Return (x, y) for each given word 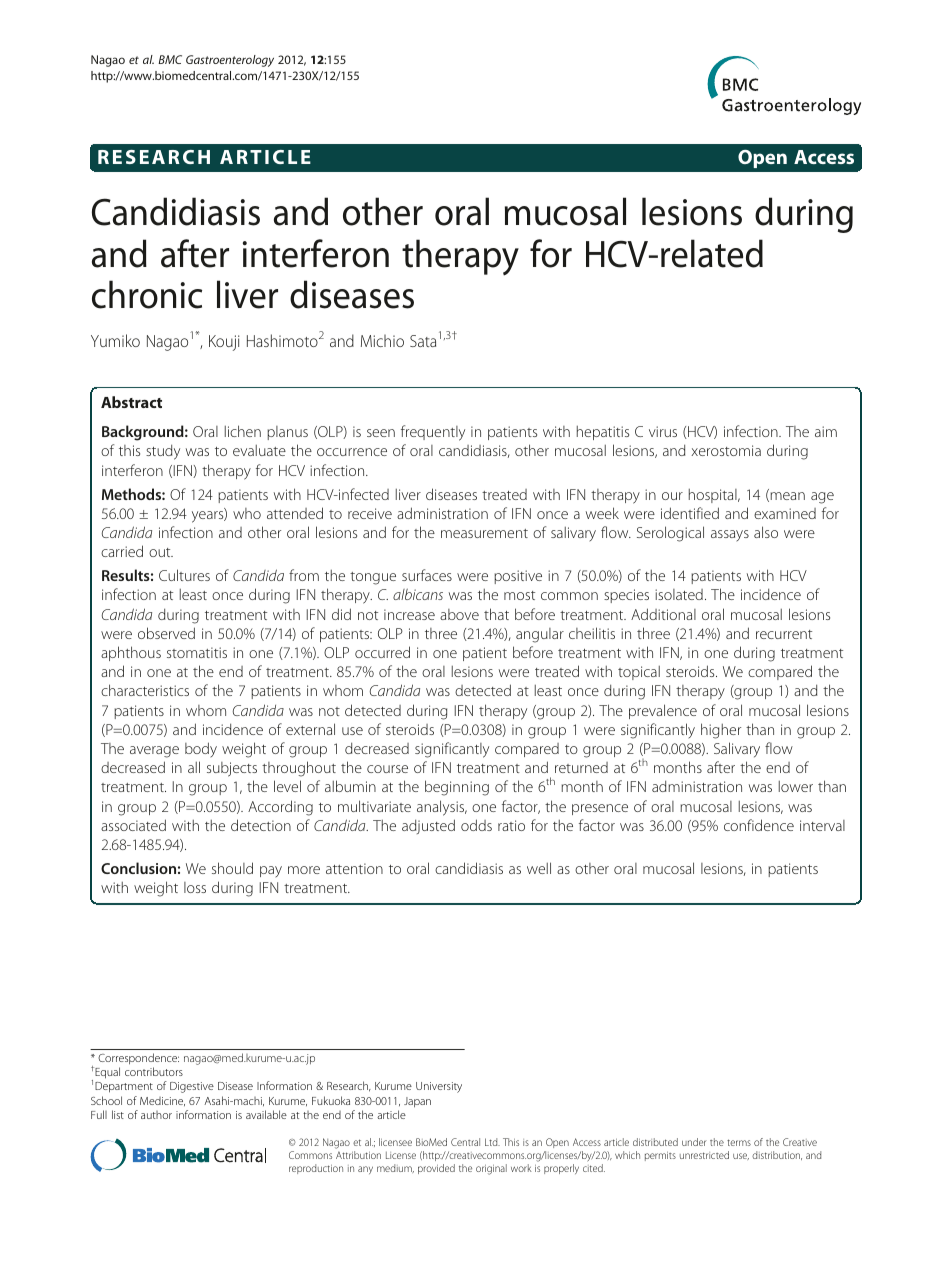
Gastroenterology (230, 61)
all (194, 767)
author (156, 1115)
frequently (433, 433)
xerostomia (726, 450)
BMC (170, 59)
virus (663, 431)
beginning (457, 788)
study (163, 452)
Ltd (492, 1142)
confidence (759, 825)
